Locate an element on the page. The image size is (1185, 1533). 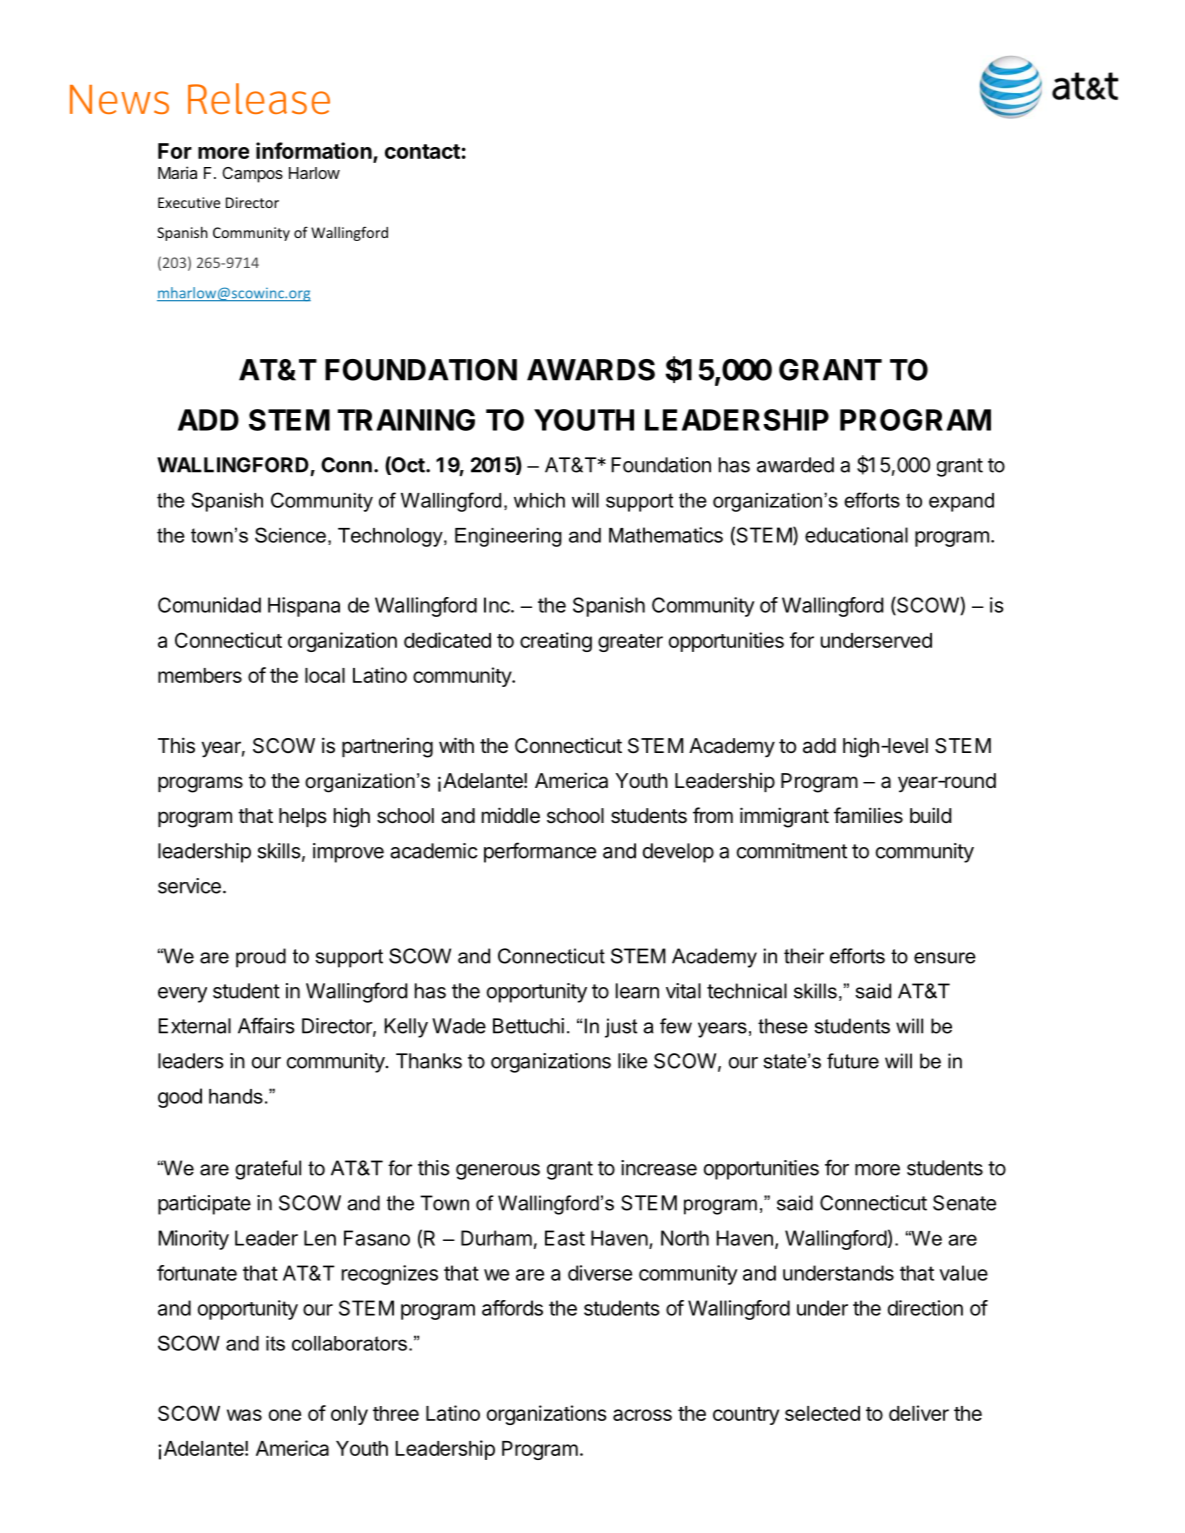
its is located at coordinates (275, 1343).
